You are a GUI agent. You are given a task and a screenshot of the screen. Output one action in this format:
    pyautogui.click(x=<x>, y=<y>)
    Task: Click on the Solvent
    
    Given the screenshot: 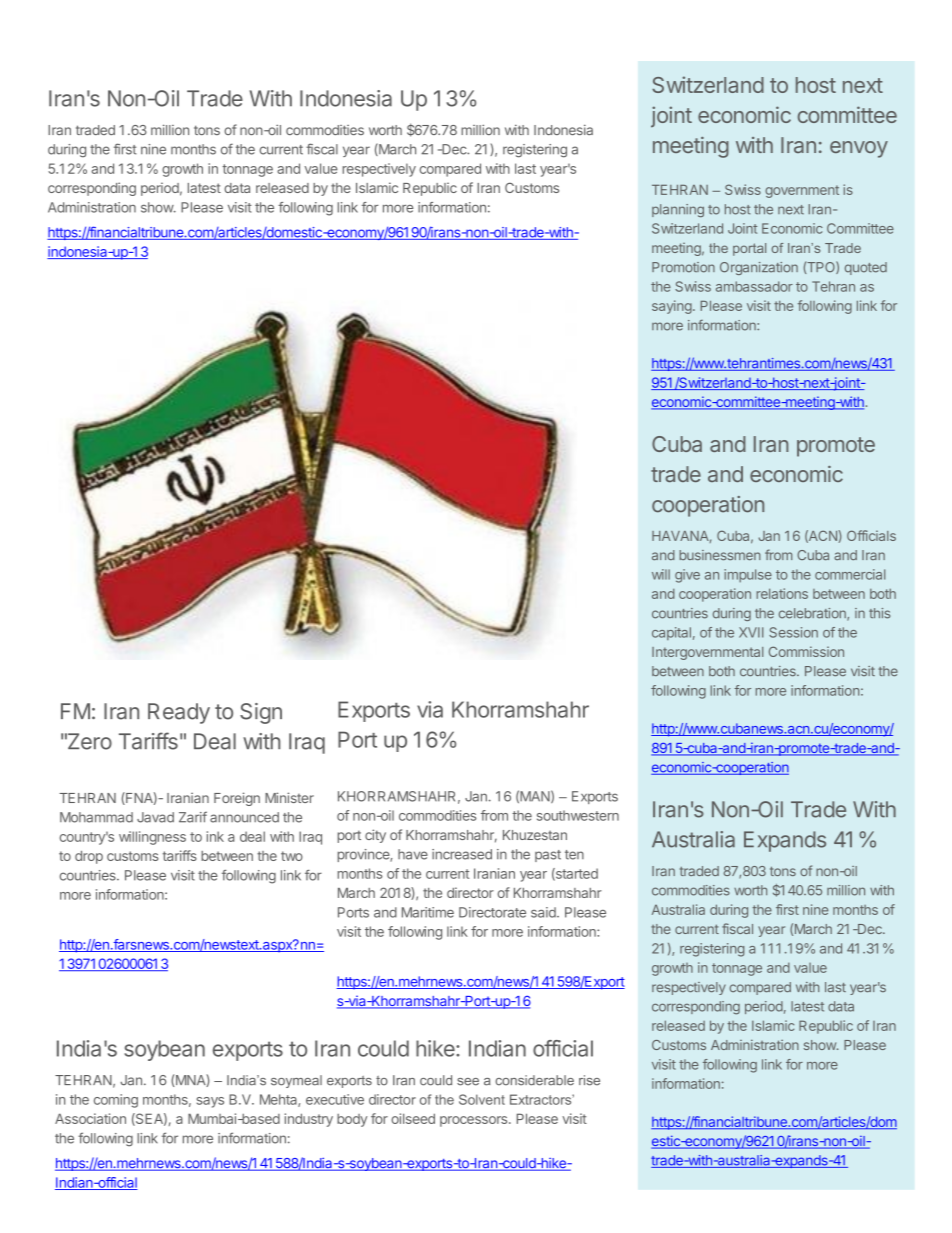 What is the action you would take?
    pyautogui.click(x=482, y=1099)
